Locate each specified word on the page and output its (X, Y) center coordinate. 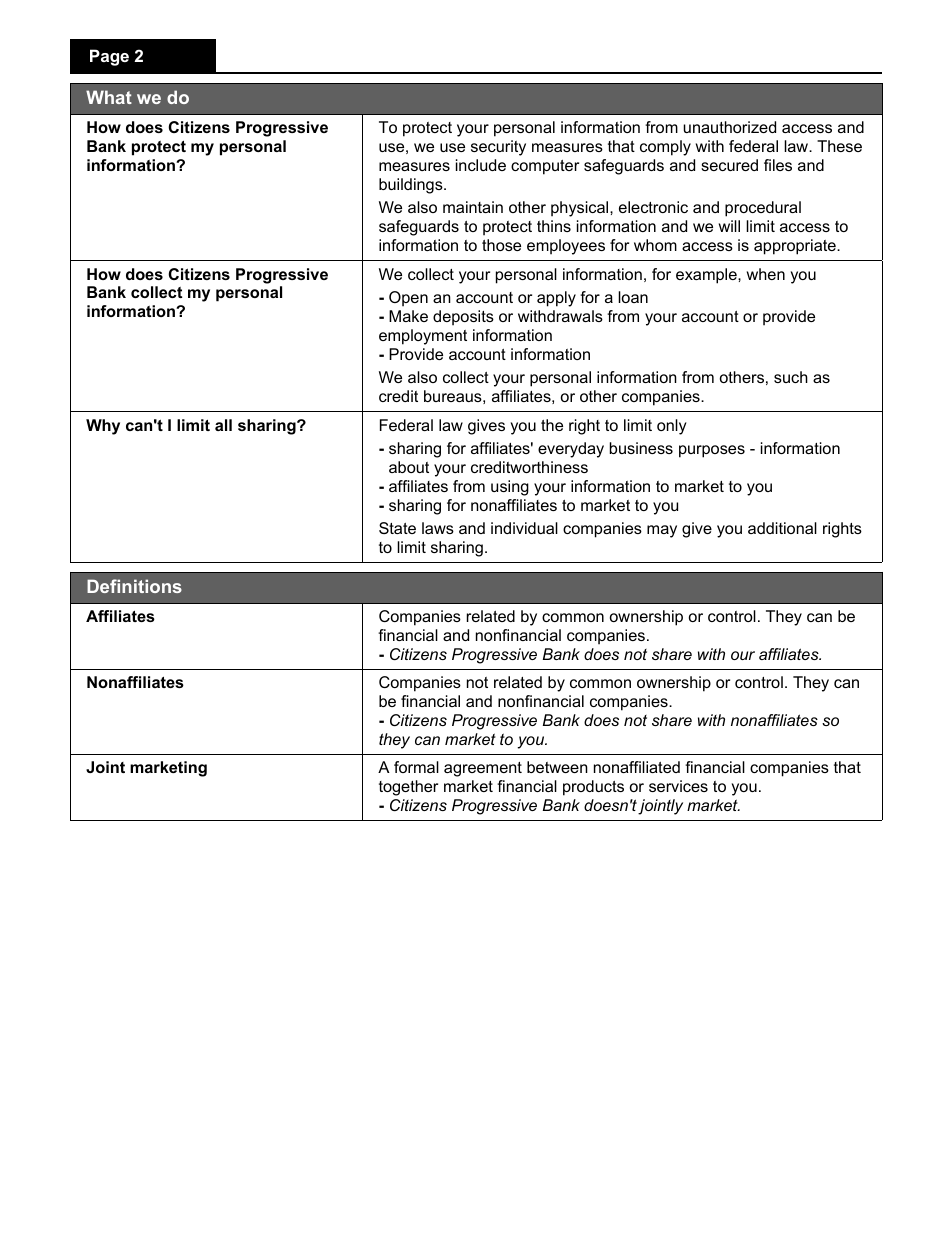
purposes (712, 451)
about (409, 467)
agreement (483, 769)
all (223, 425)
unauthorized (729, 127)
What (109, 97)
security (498, 148)
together (408, 788)
